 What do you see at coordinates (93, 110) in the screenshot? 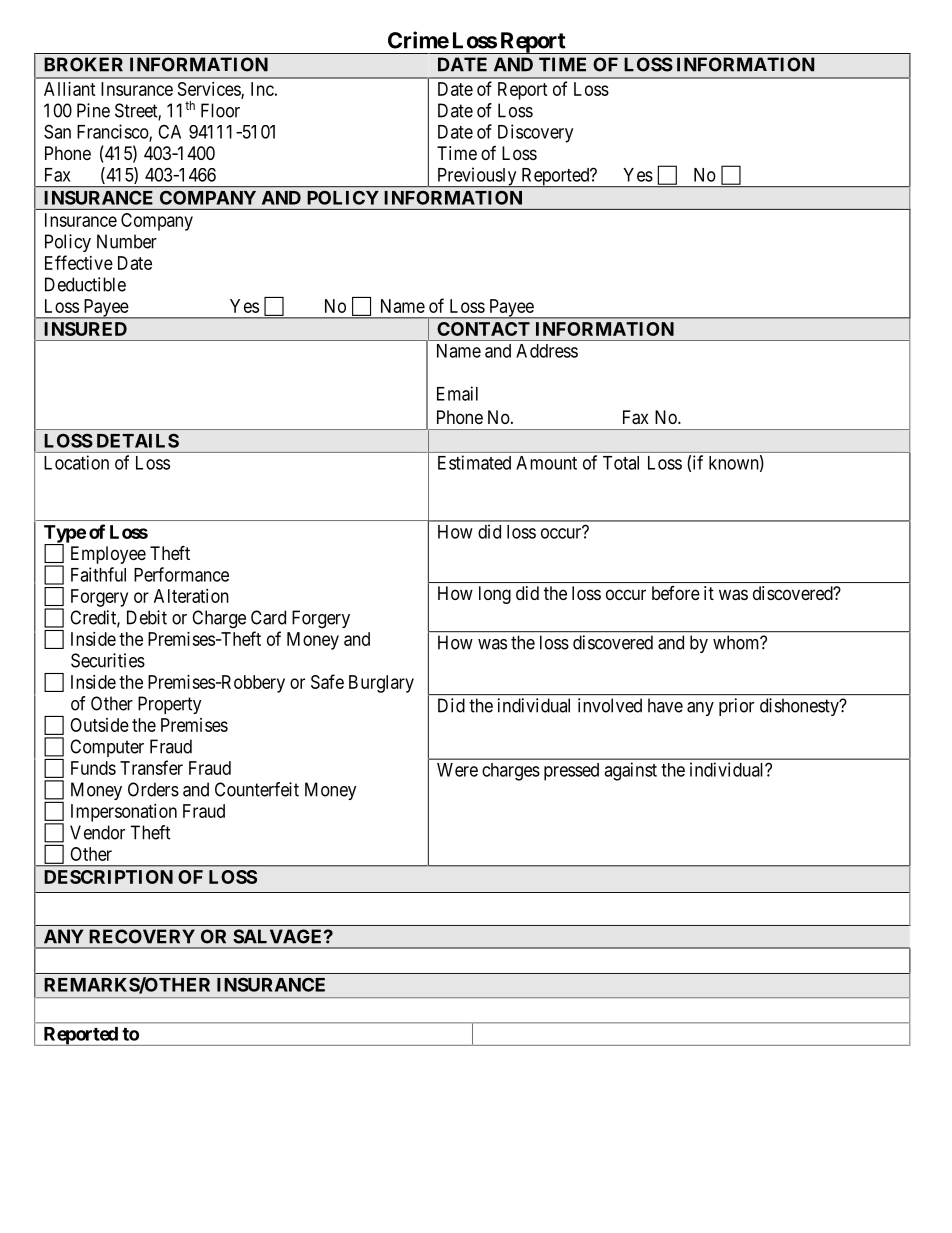
I see `Pine` at bounding box center [93, 110].
